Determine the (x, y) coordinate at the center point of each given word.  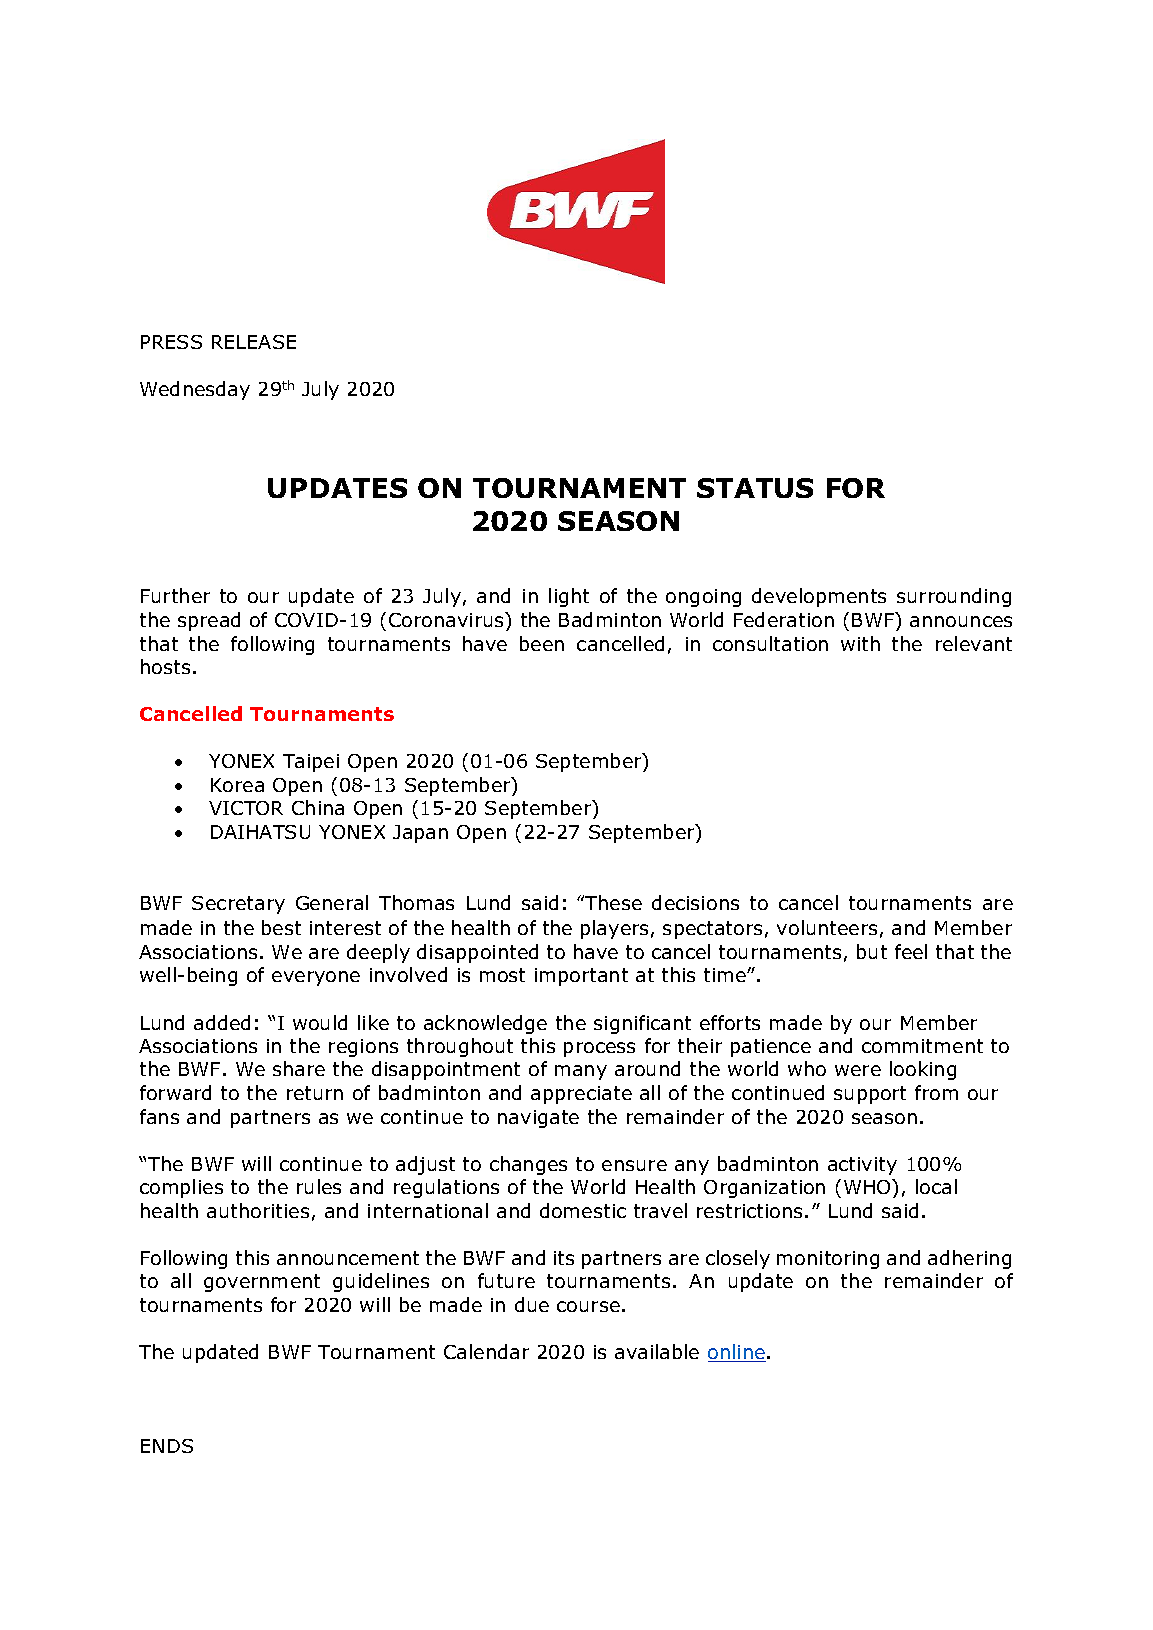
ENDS (167, 1446)
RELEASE (254, 342)
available (657, 1351)
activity (862, 1166)
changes (528, 1165)
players (614, 929)
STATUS (755, 488)
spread (209, 621)
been (542, 643)
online (737, 1353)
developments (819, 597)
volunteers (827, 927)
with (860, 643)
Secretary (238, 905)
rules (319, 1186)
